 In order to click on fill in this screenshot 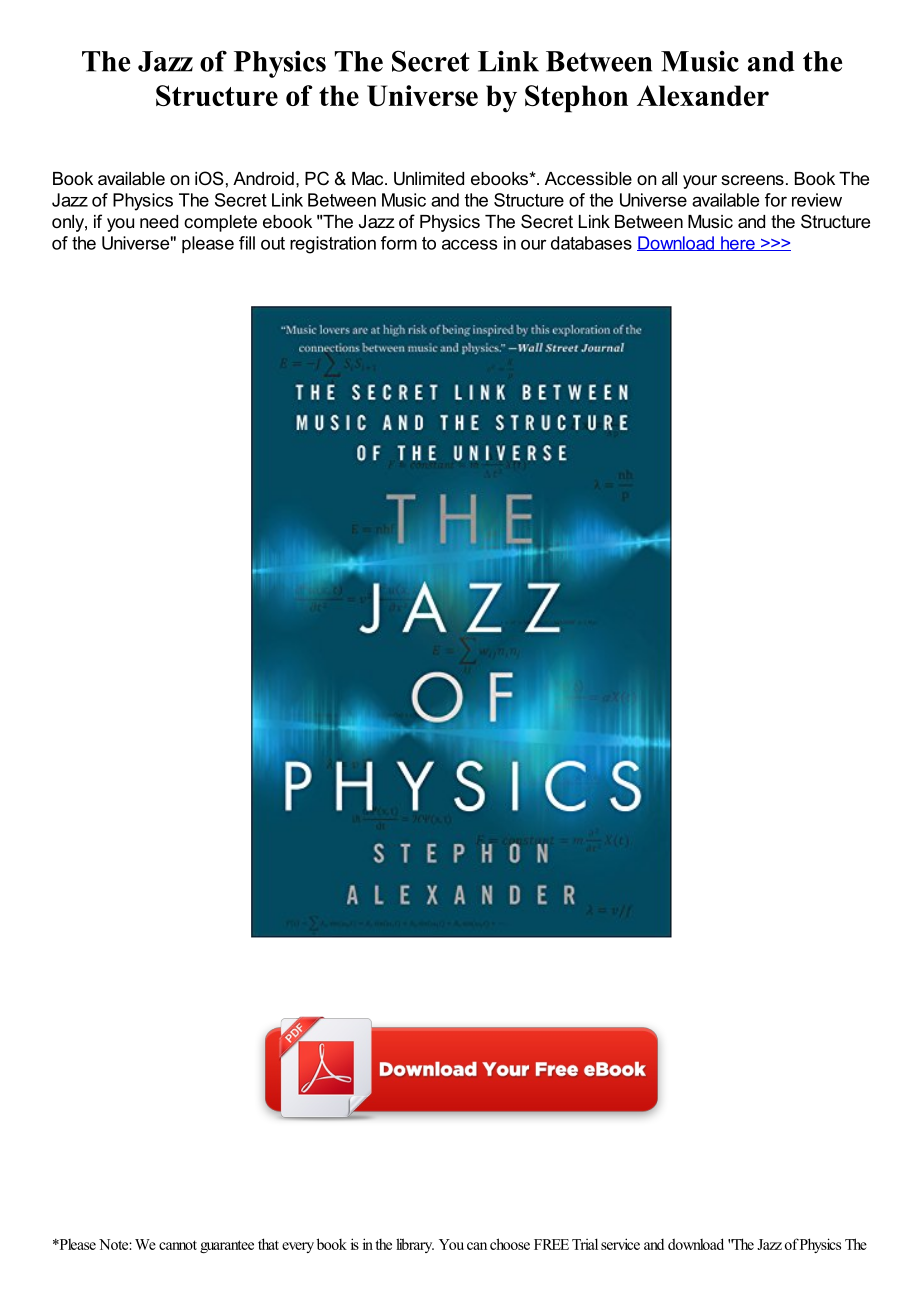, I will do `click(247, 243)`.
